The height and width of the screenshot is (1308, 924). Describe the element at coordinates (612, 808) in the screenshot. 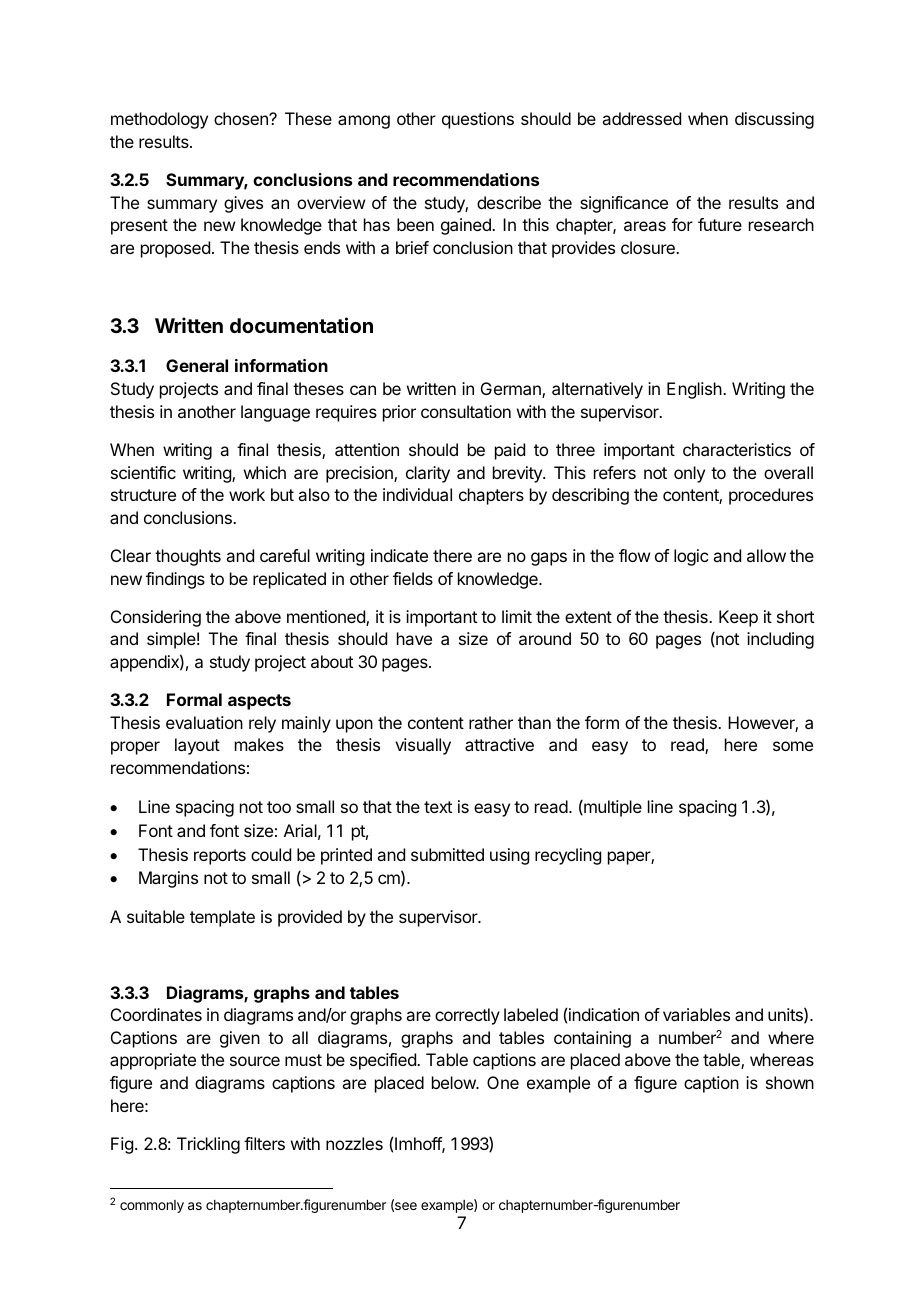

I see `multiple` at that location.
